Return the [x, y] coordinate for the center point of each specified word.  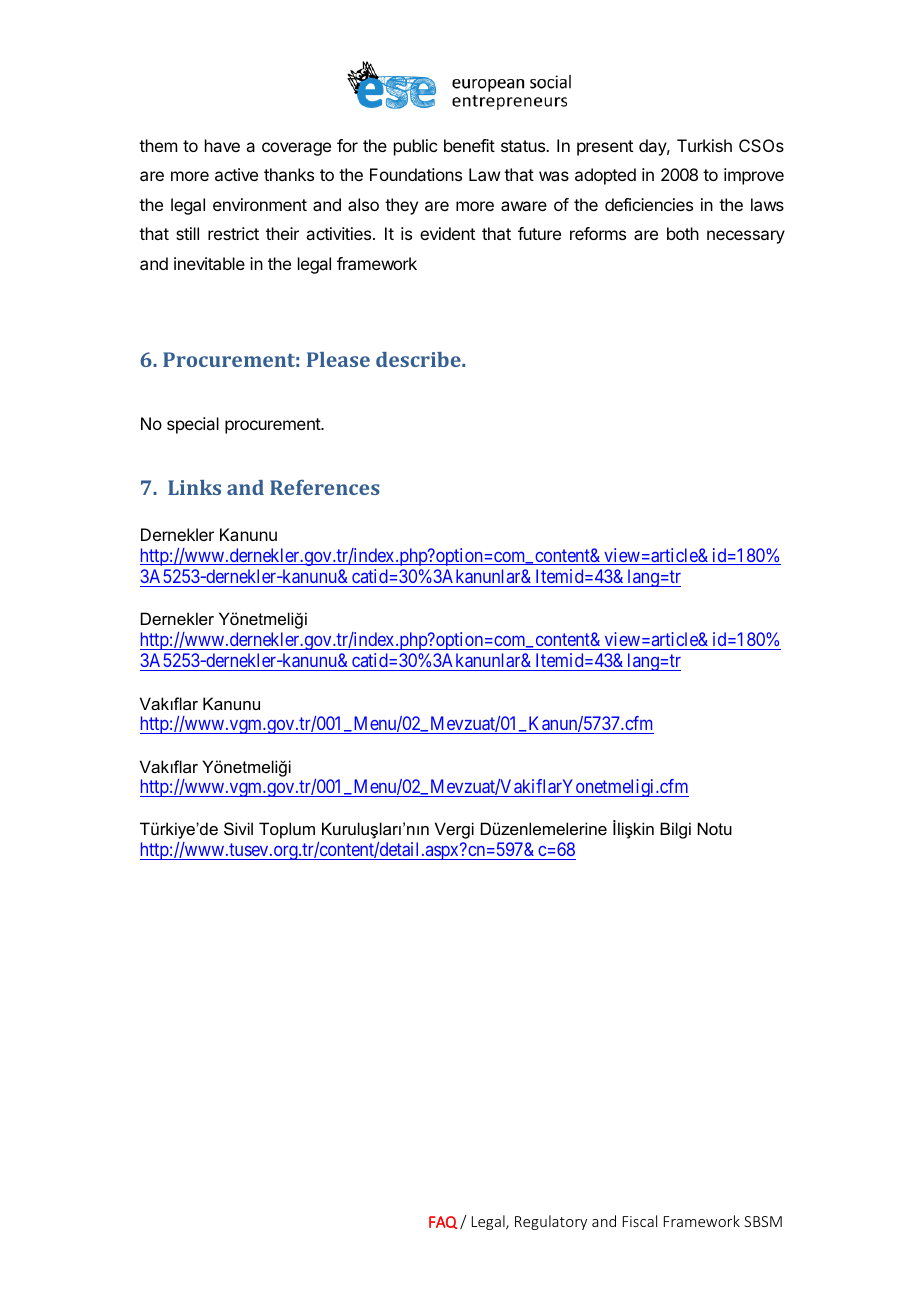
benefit [469, 145]
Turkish [704, 145]
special [193, 425]
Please [338, 359]
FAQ [443, 1222]
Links [194, 487]
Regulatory [551, 1222]
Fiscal [640, 1221]
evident [447, 233]
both [683, 233]
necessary [746, 237]
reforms [598, 233]
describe [419, 359]
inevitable [209, 263]
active [236, 174]
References [325, 487]
